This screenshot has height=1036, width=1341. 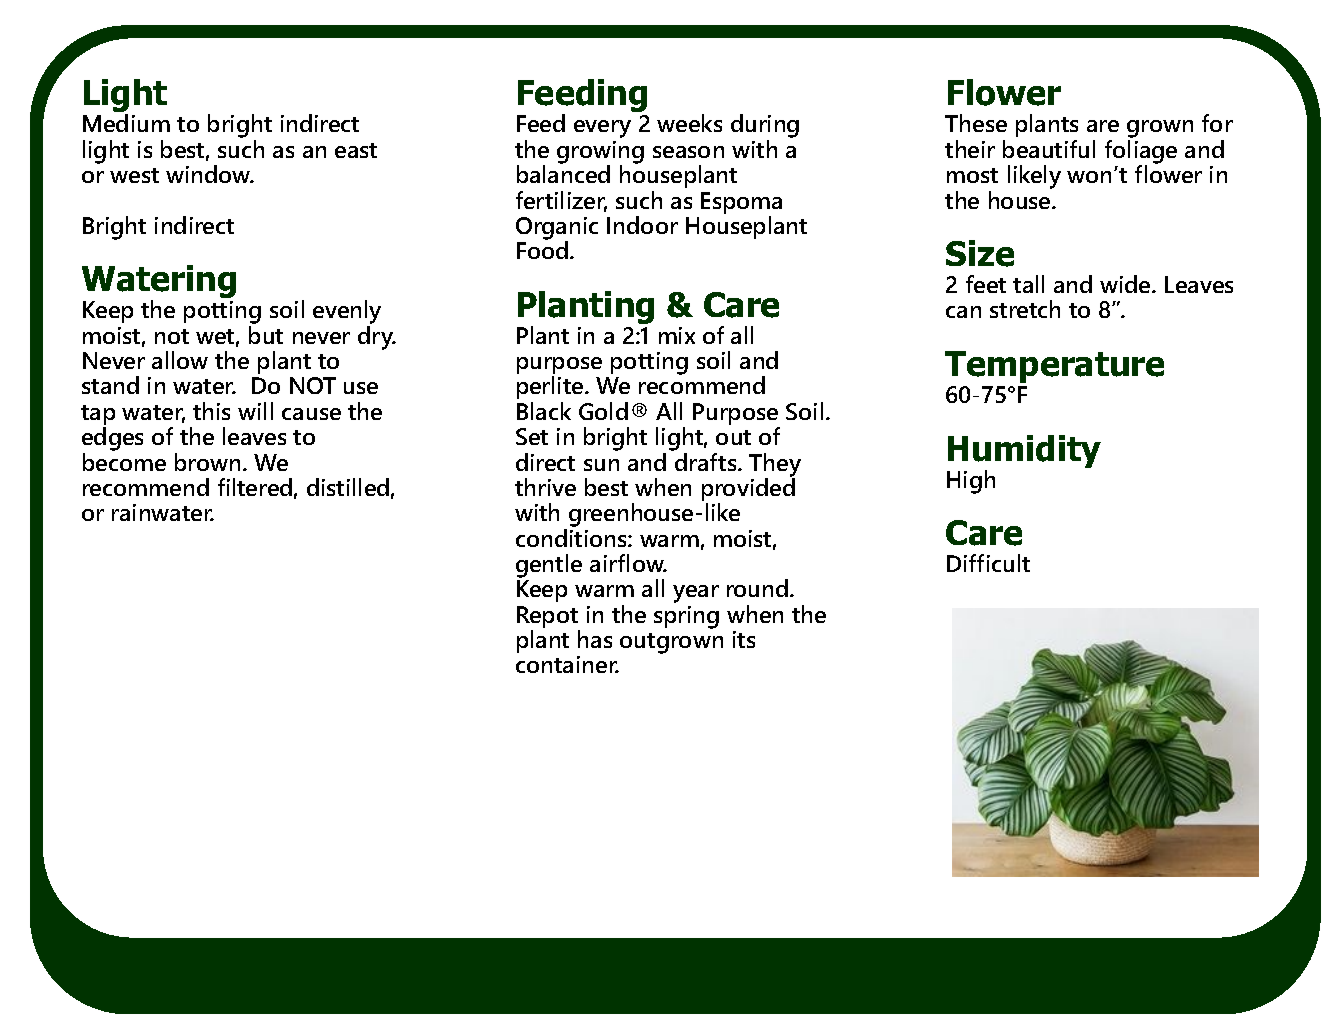 What do you see at coordinates (1049, 149) in the screenshot?
I see `beautiful` at bounding box center [1049, 149].
